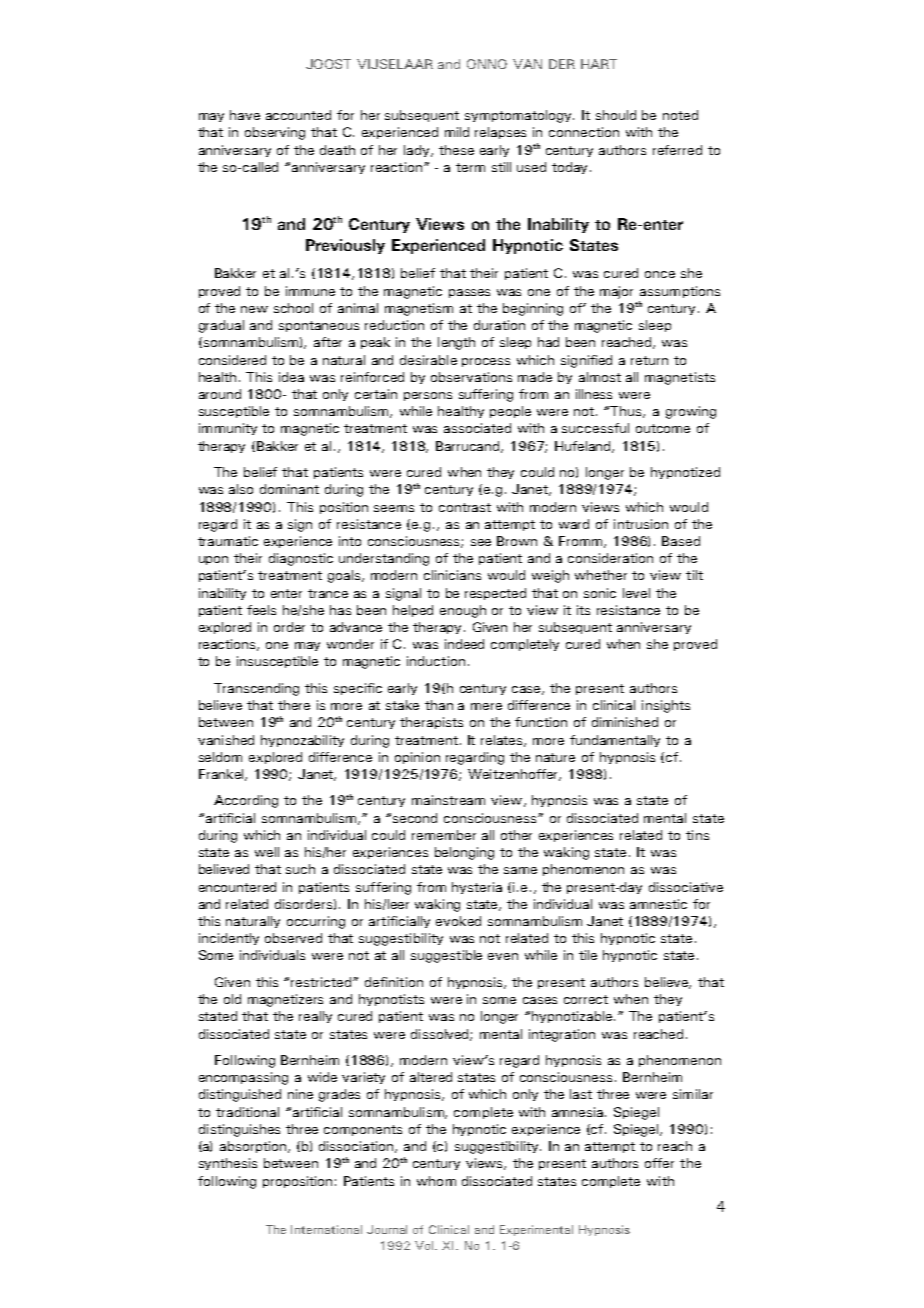 The height and width of the image is (1308, 924). What do you see at coordinates (588, 955) in the image?
I see `tile` at bounding box center [588, 955].
